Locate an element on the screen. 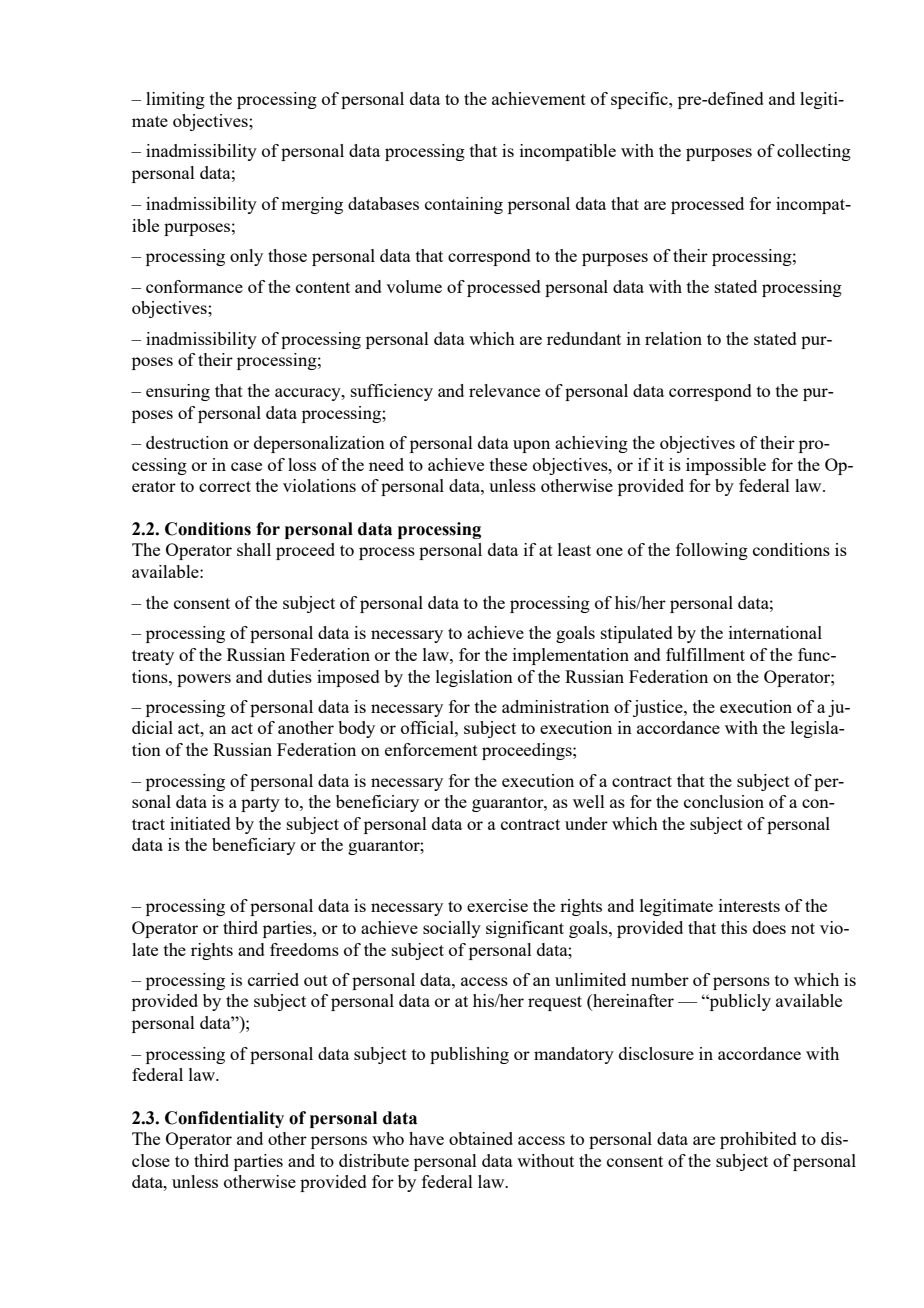 This screenshot has height=1308, width=924. collecting is located at coordinates (814, 152).
